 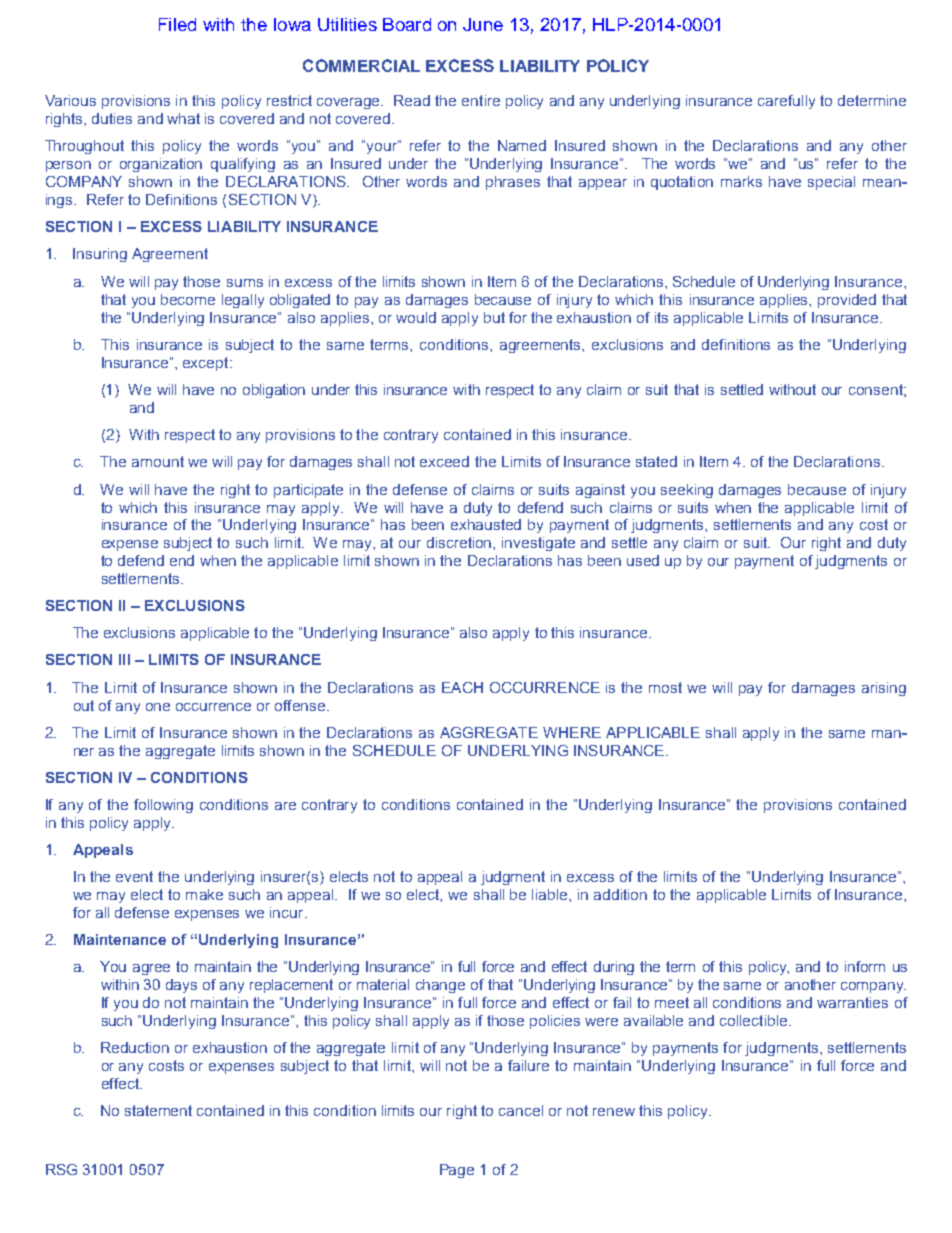 What do you see at coordinates (177, 24) in the image?
I see `Filed` at bounding box center [177, 24].
